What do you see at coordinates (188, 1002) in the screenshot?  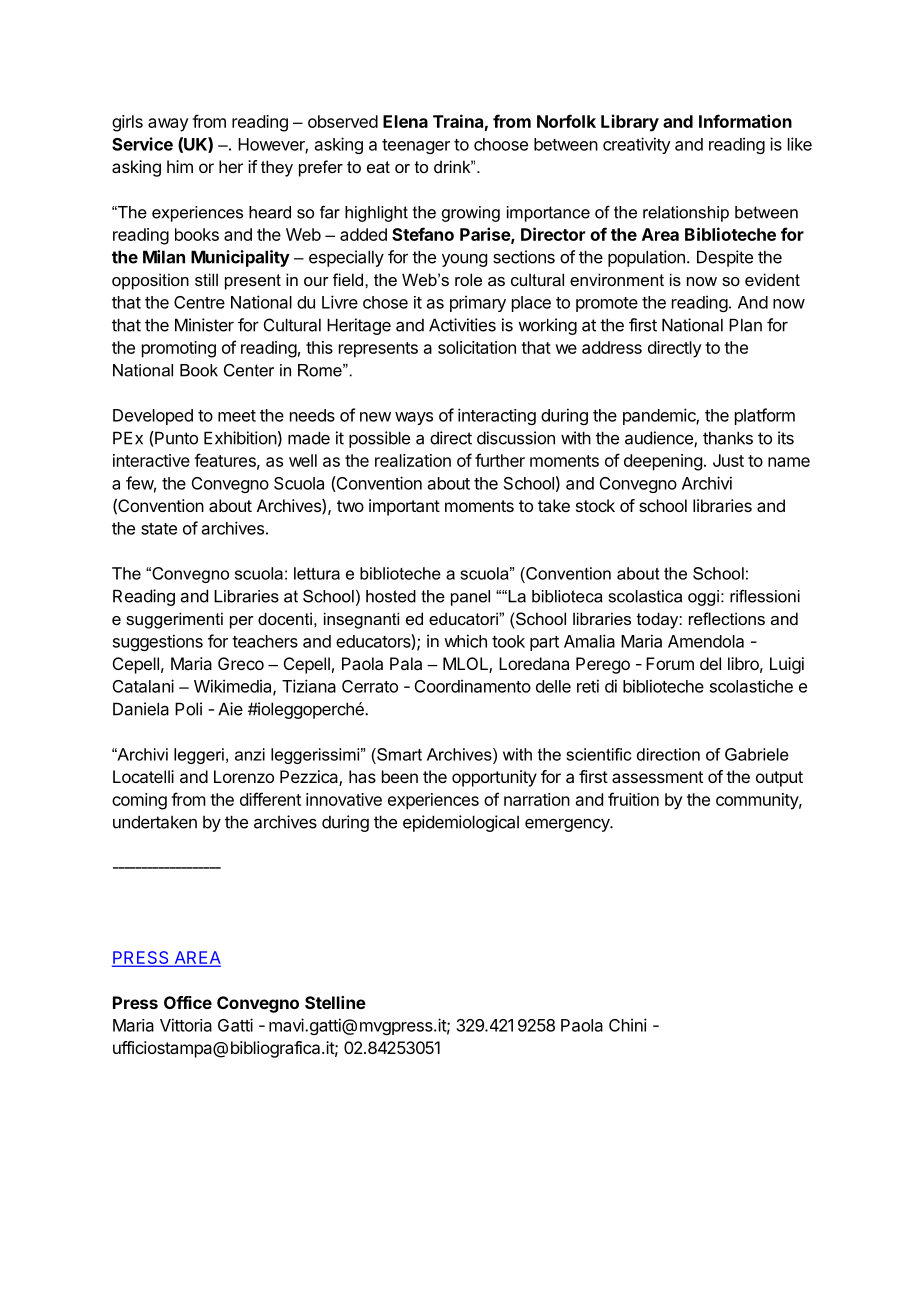 I see `Office` at bounding box center [188, 1002].
